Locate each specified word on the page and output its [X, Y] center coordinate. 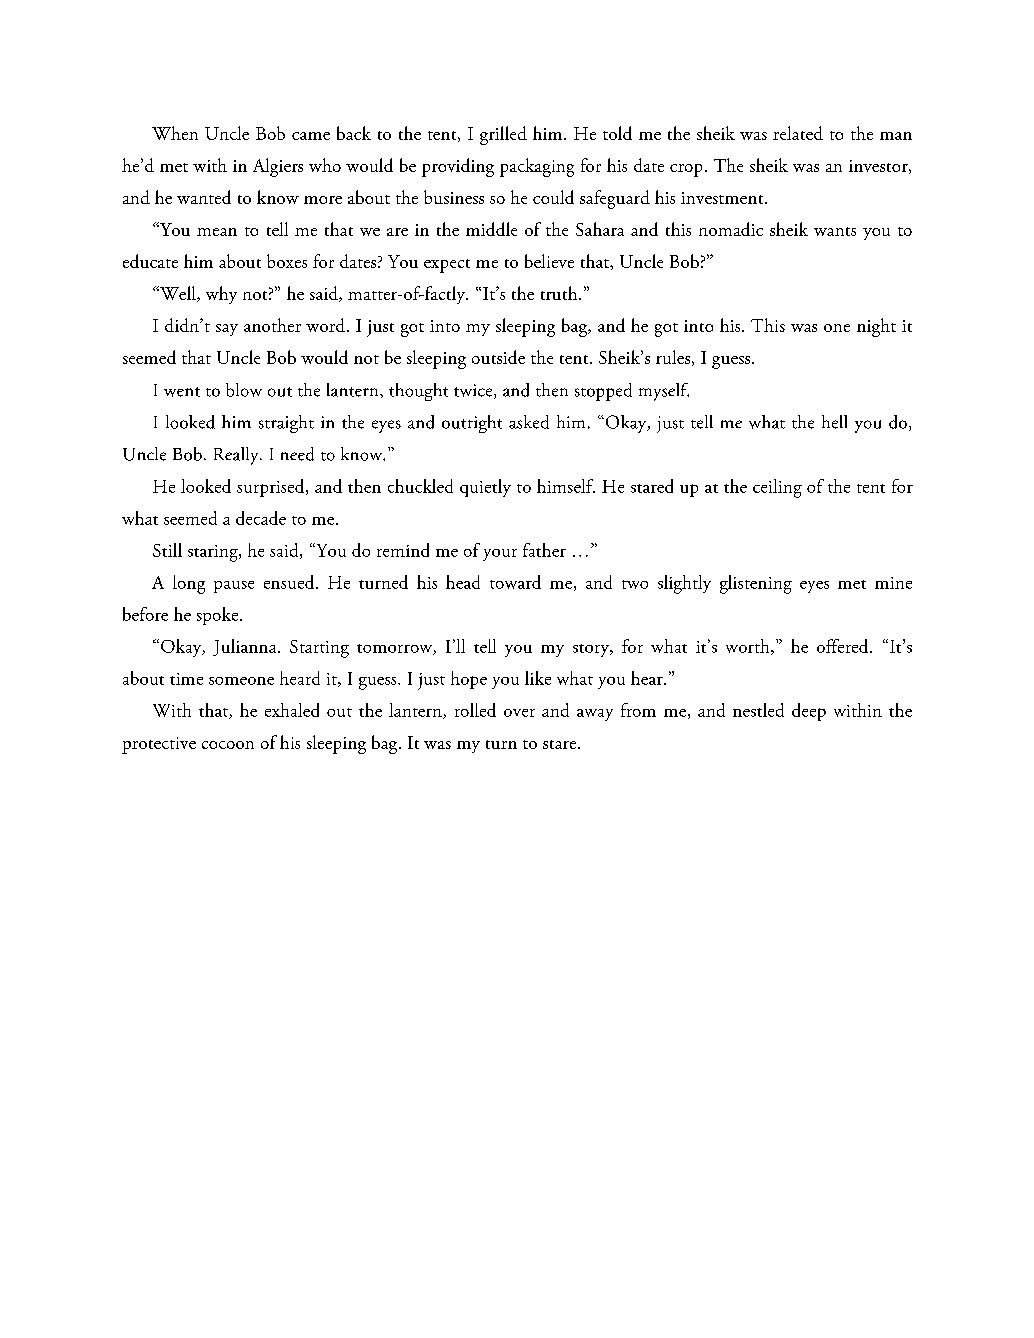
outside [498, 357]
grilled [503, 135]
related [798, 133]
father [544, 550]
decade [261, 518]
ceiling [777, 488]
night [876, 327]
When [175, 133]
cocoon [228, 745]
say [227, 330]
